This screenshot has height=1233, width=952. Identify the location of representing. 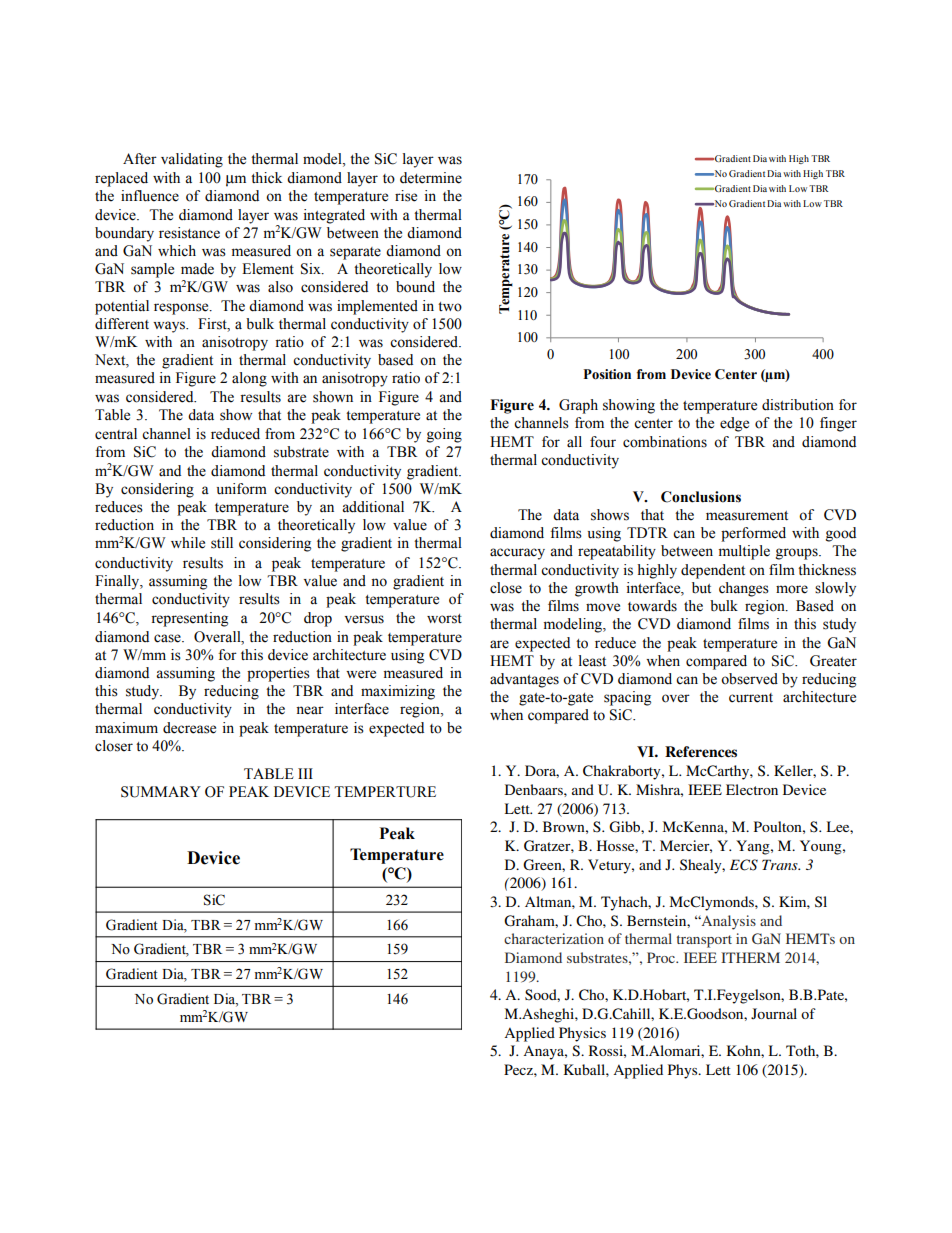
(189, 619).
